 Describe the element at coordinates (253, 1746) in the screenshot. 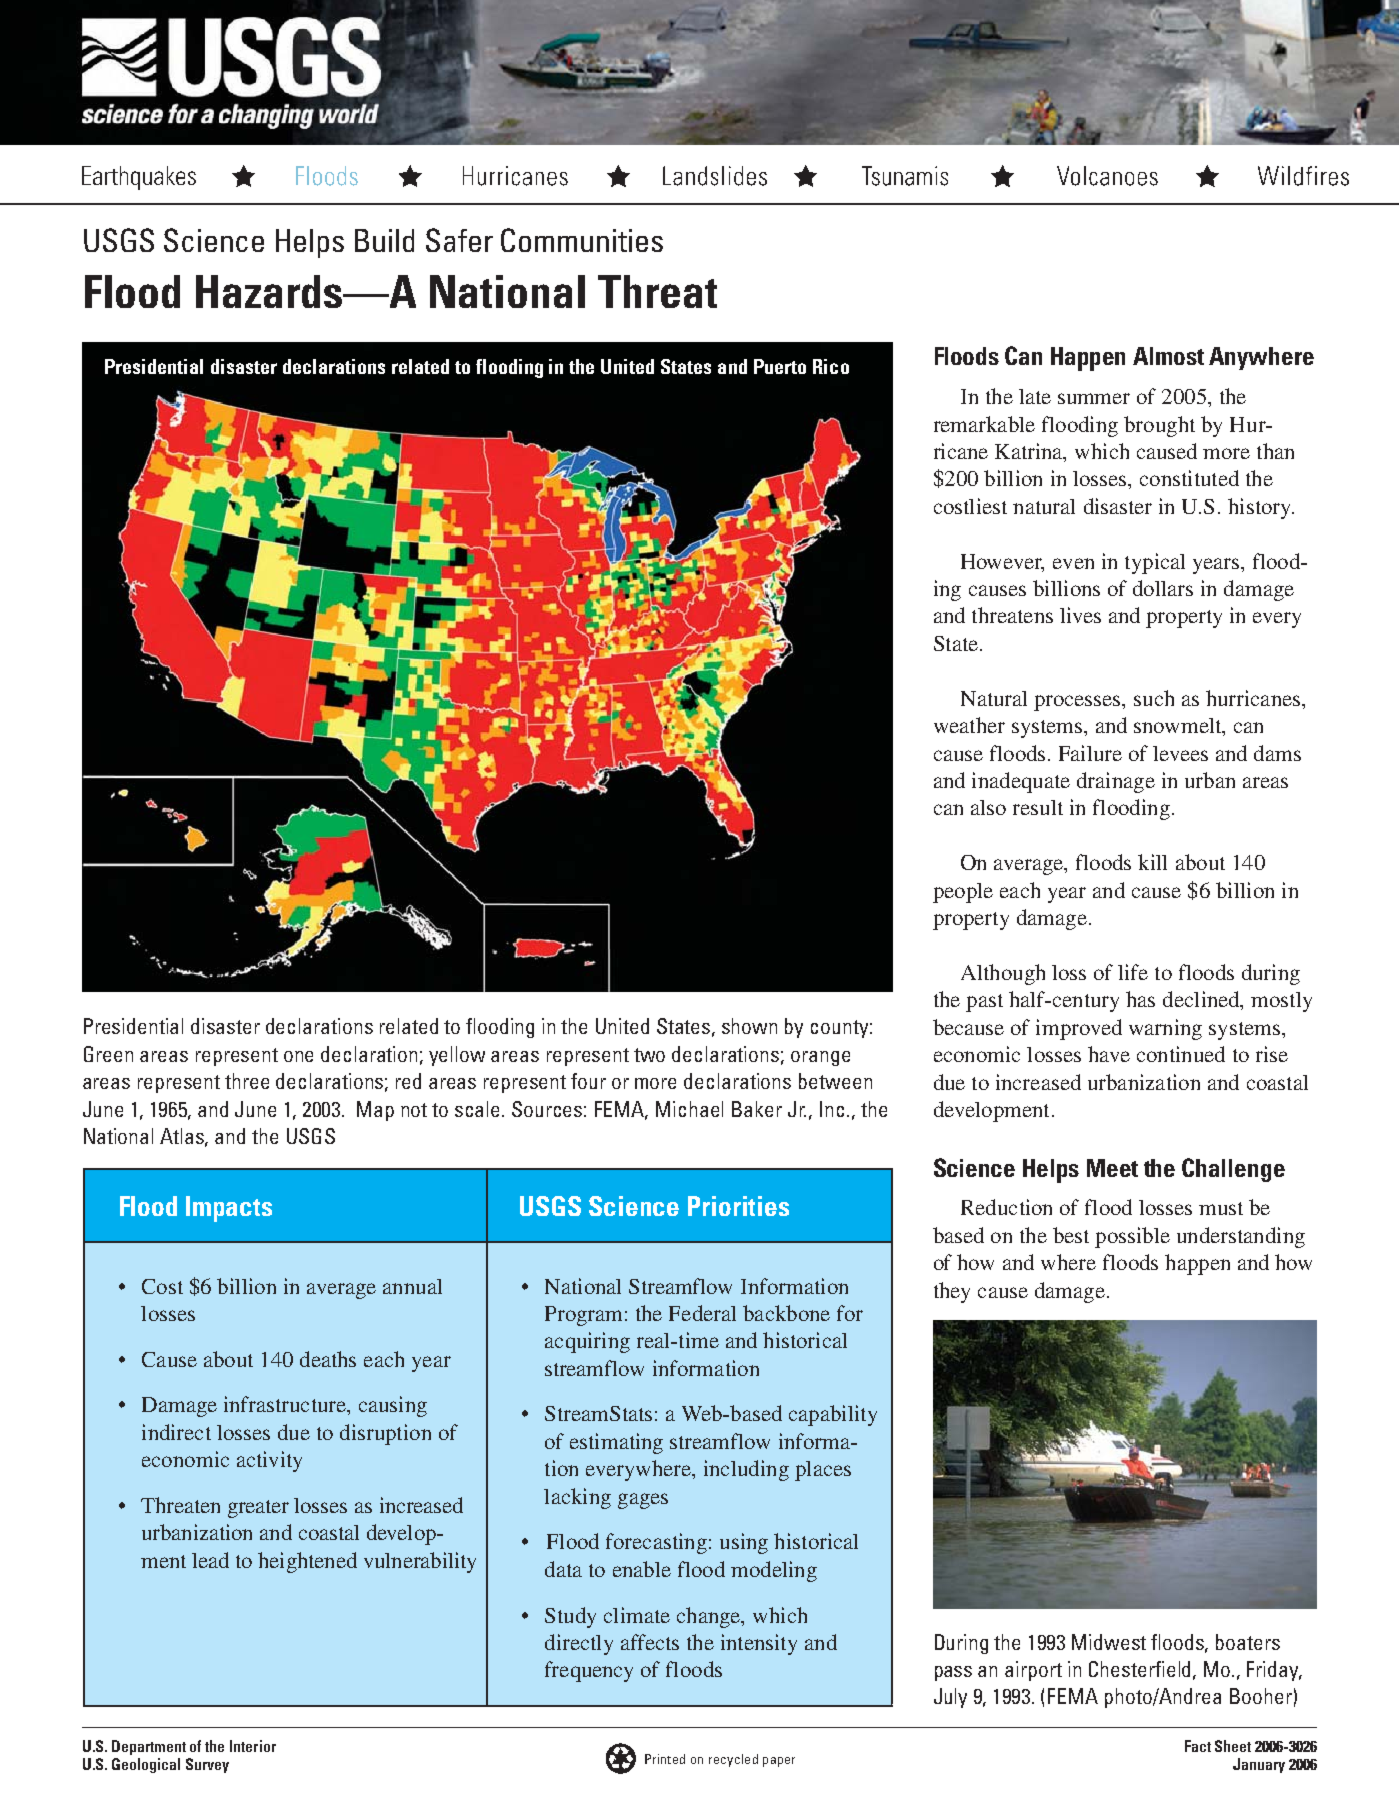

I see `Interior` at that location.
